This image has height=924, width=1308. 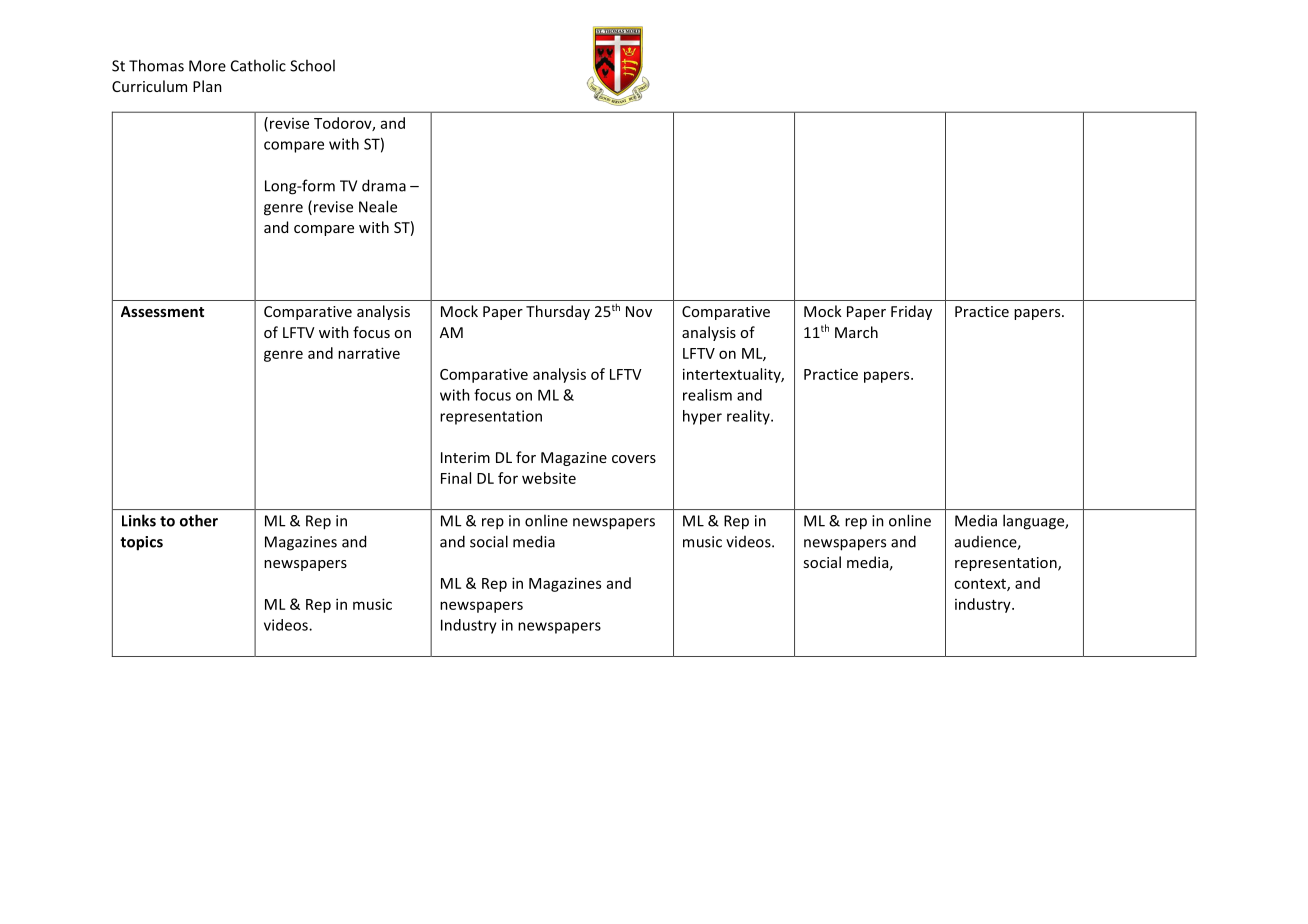 What do you see at coordinates (639, 311) in the image?
I see `Nov` at bounding box center [639, 311].
